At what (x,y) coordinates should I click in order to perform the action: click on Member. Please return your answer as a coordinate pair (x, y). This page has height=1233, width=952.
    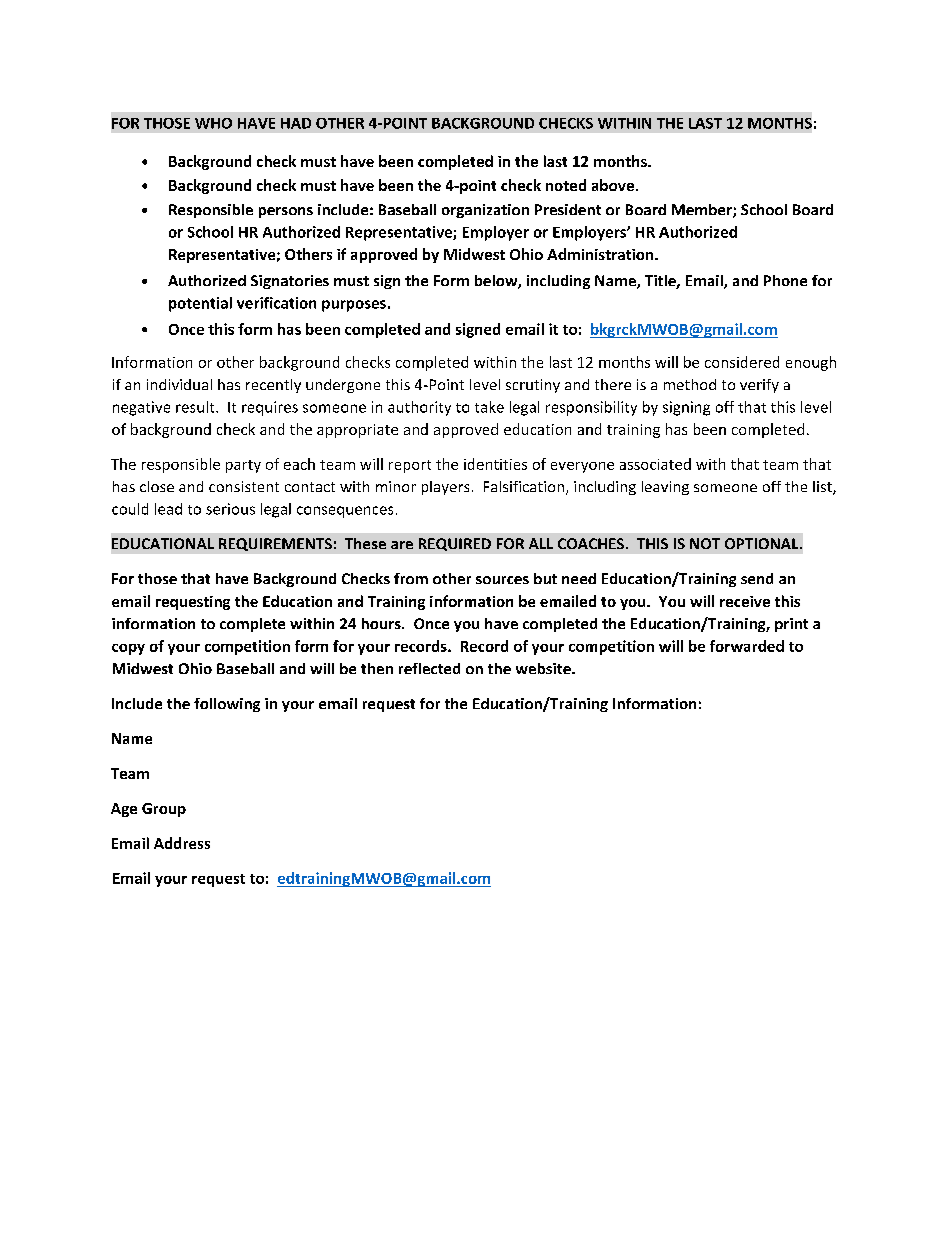
    Looking at the image, I should click on (703, 211).
